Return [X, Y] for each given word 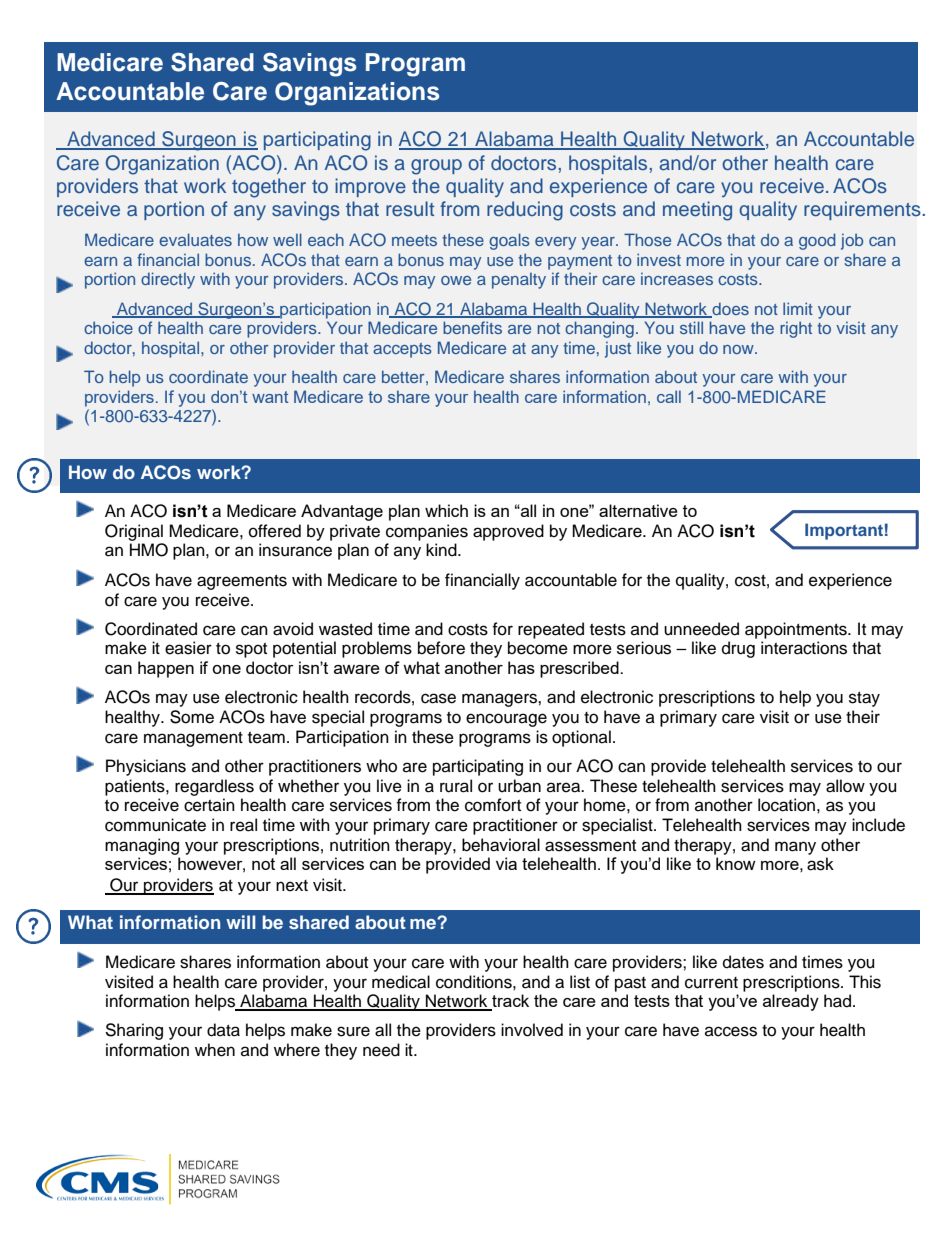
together [269, 188]
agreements [242, 582]
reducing [525, 211]
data [223, 1030]
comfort [493, 805]
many [795, 848]
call [669, 396]
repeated [551, 630]
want [270, 397]
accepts [402, 350]
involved [532, 1030]
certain [209, 805]
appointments [797, 630]
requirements [862, 210]
